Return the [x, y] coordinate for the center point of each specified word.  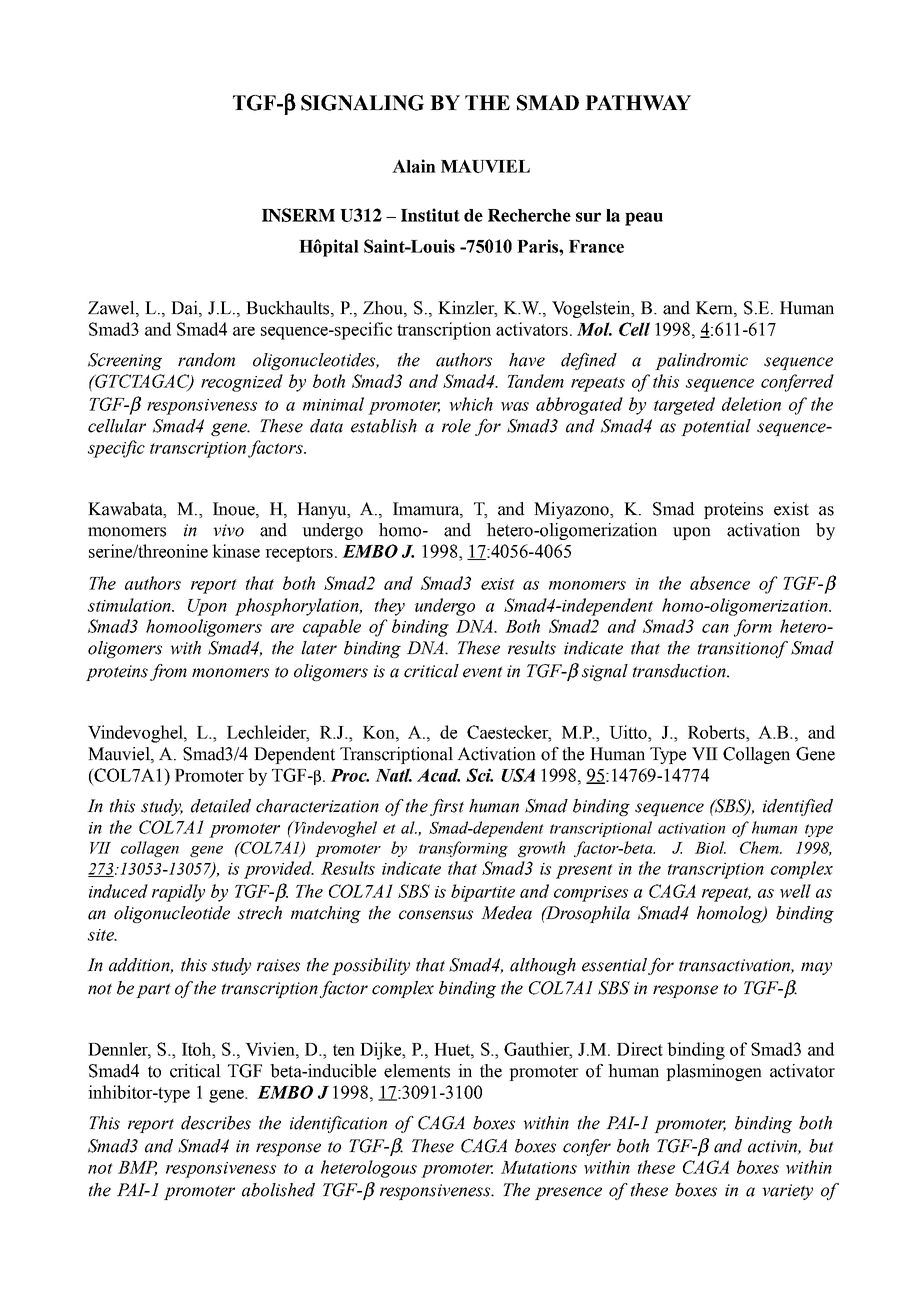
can [715, 628]
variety [787, 1192]
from [168, 672]
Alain [414, 166]
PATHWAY [638, 103]
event [483, 672]
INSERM [298, 215]
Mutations [539, 1167]
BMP [137, 1168]
